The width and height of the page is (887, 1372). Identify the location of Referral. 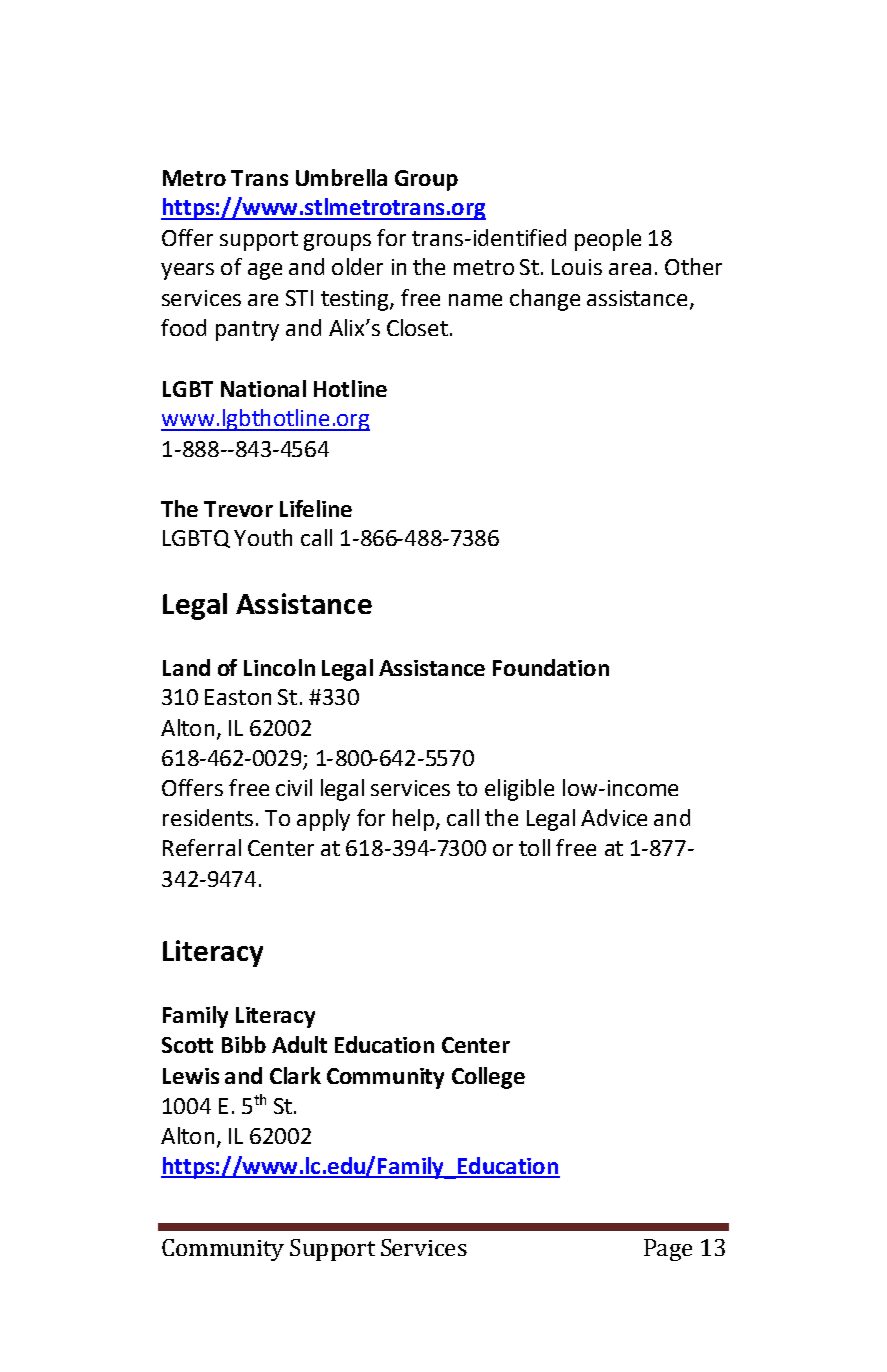
(202, 847).
